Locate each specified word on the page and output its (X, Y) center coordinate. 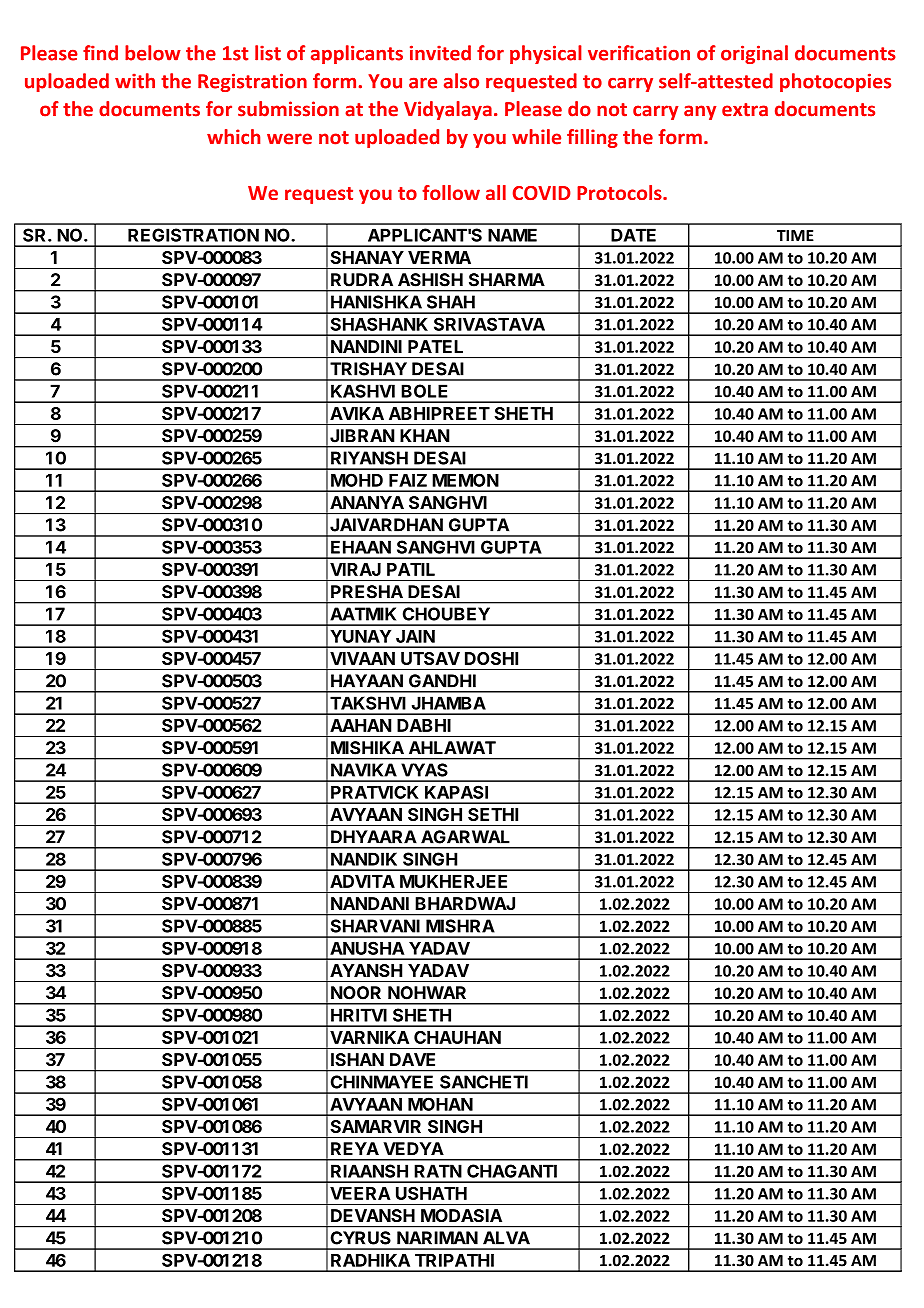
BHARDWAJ (465, 903)
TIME (795, 235)
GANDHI (442, 681)
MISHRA (460, 926)
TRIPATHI (454, 1260)
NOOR (356, 993)
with (135, 81)
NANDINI (366, 346)
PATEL (435, 346)
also (461, 81)
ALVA (506, 1237)
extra (745, 110)
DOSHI (491, 658)
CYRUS (361, 1238)
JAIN (415, 636)
